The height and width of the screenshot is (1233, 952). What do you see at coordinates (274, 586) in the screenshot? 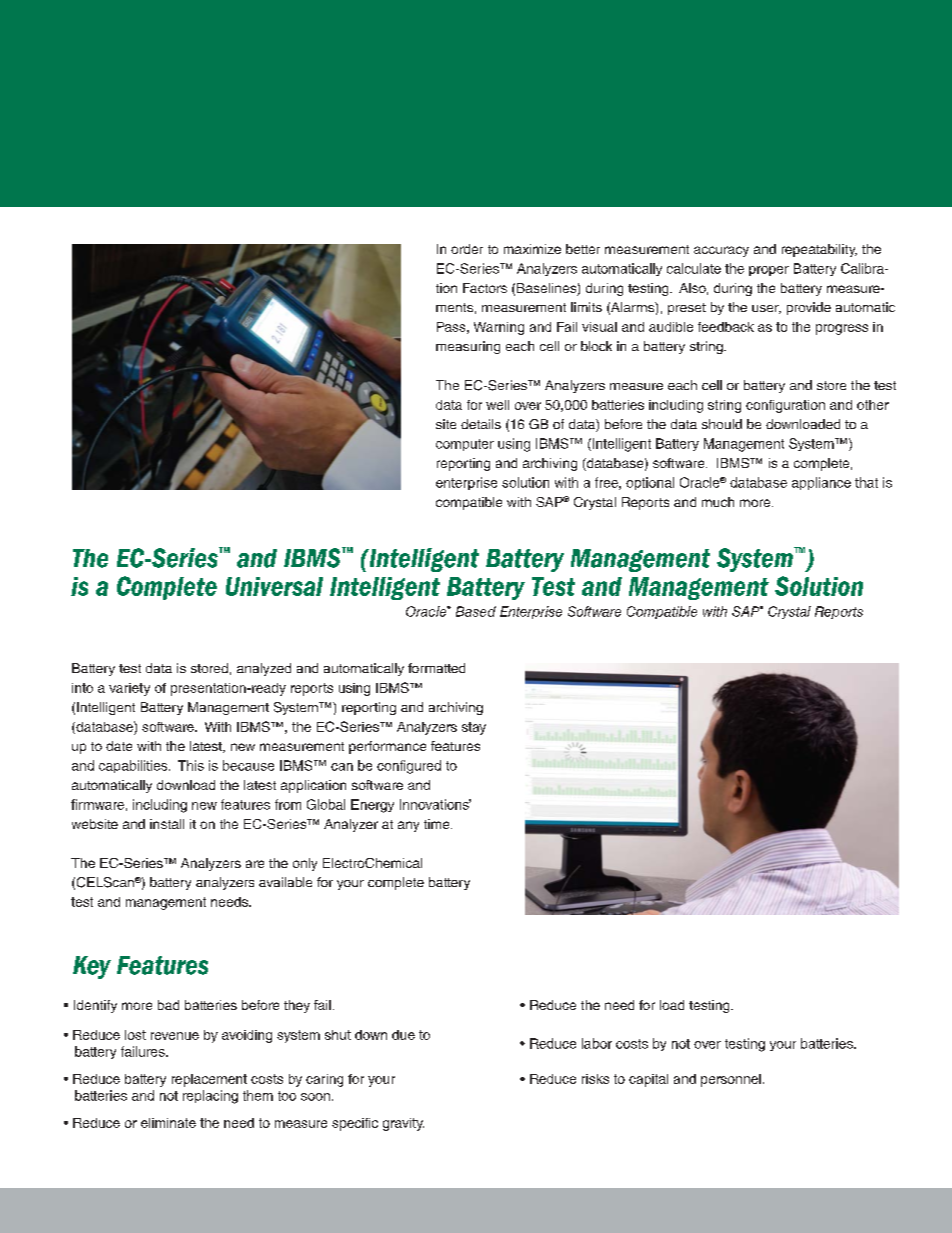
I see `Universal` at bounding box center [274, 586].
